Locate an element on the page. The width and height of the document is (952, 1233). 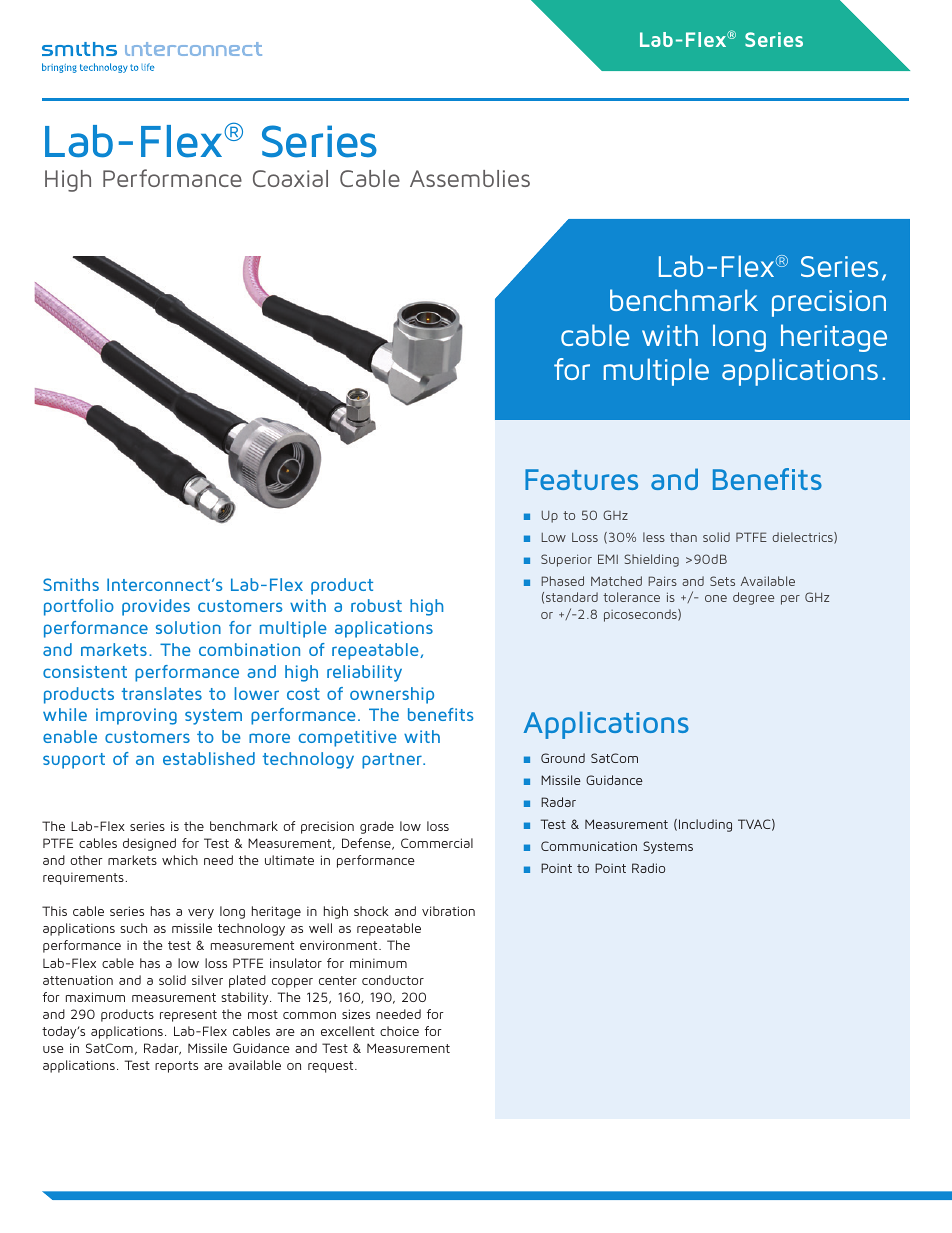
Including is located at coordinates (705, 825).
